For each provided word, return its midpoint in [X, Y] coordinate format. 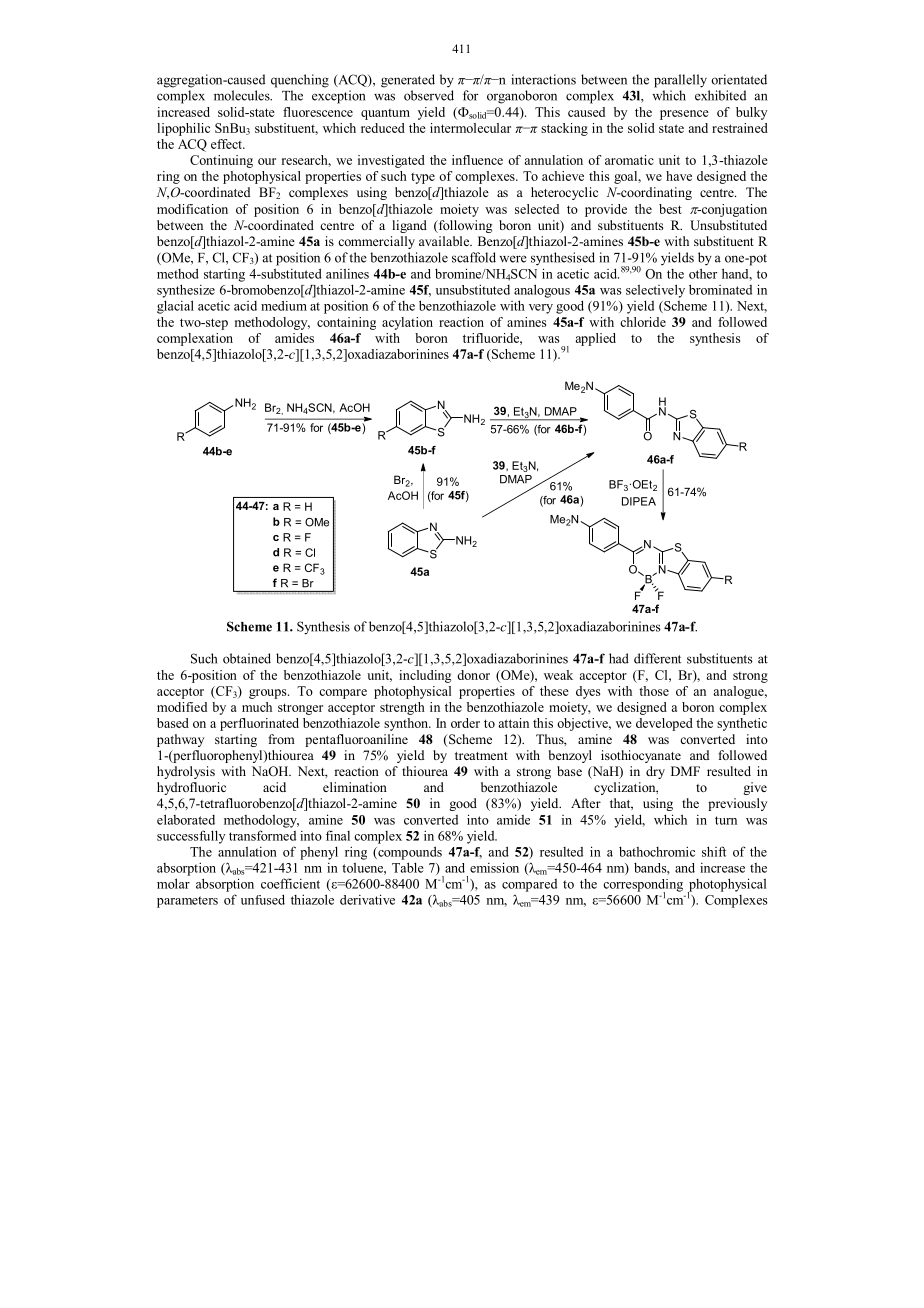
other [703, 273]
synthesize [186, 291]
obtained [247, 658]
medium [284, 306]
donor [473, 675]
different [657, 658]
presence [684, 115]
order [465, 723]
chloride [643, 322]
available [445, 241]
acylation [407, 323]
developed [664, 724]
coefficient [290, 883]
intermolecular [470, 128]
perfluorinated [259, 724]
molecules [243, 95]
